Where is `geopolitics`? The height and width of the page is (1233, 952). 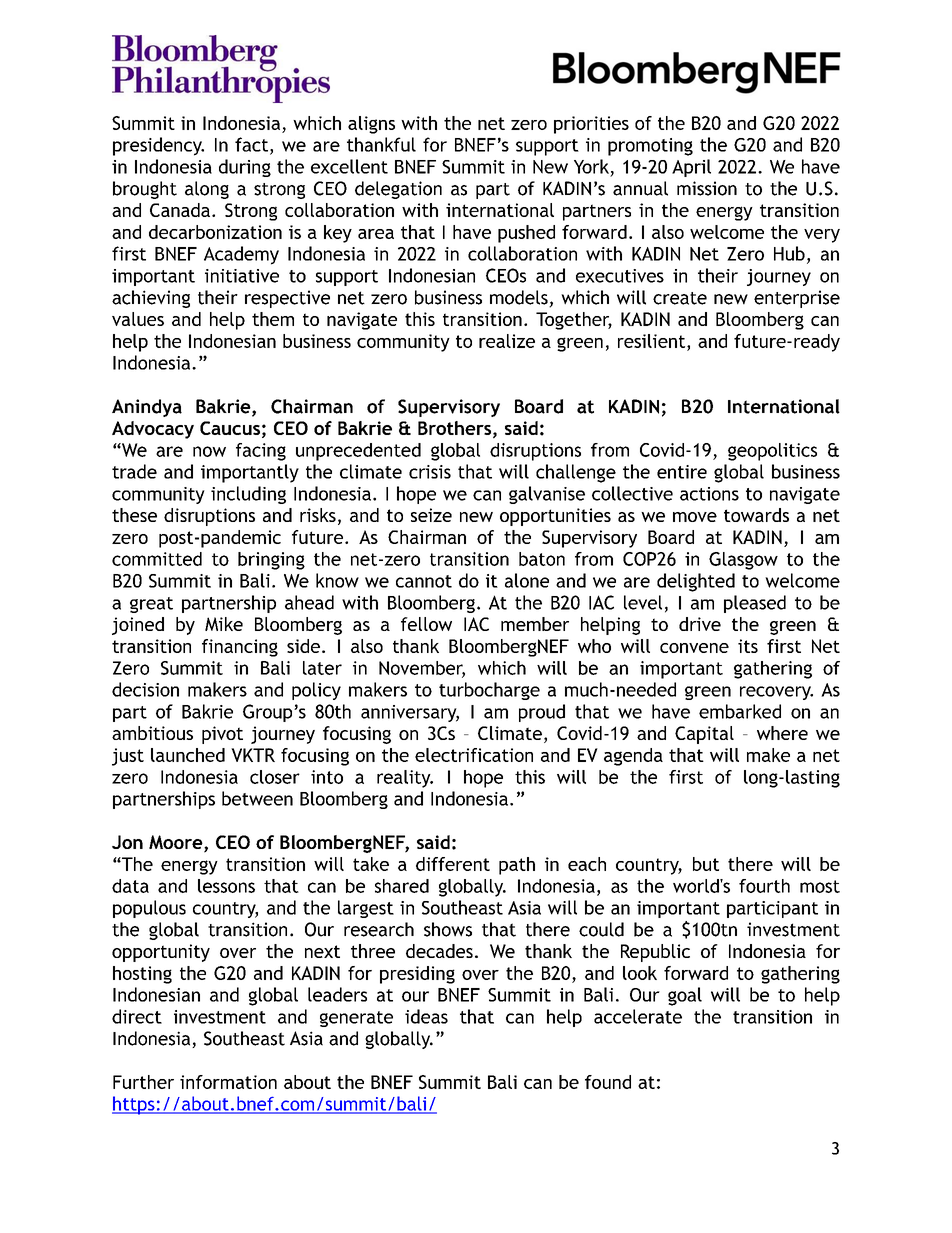 geopolitics is located at coordinates (772, 452).
